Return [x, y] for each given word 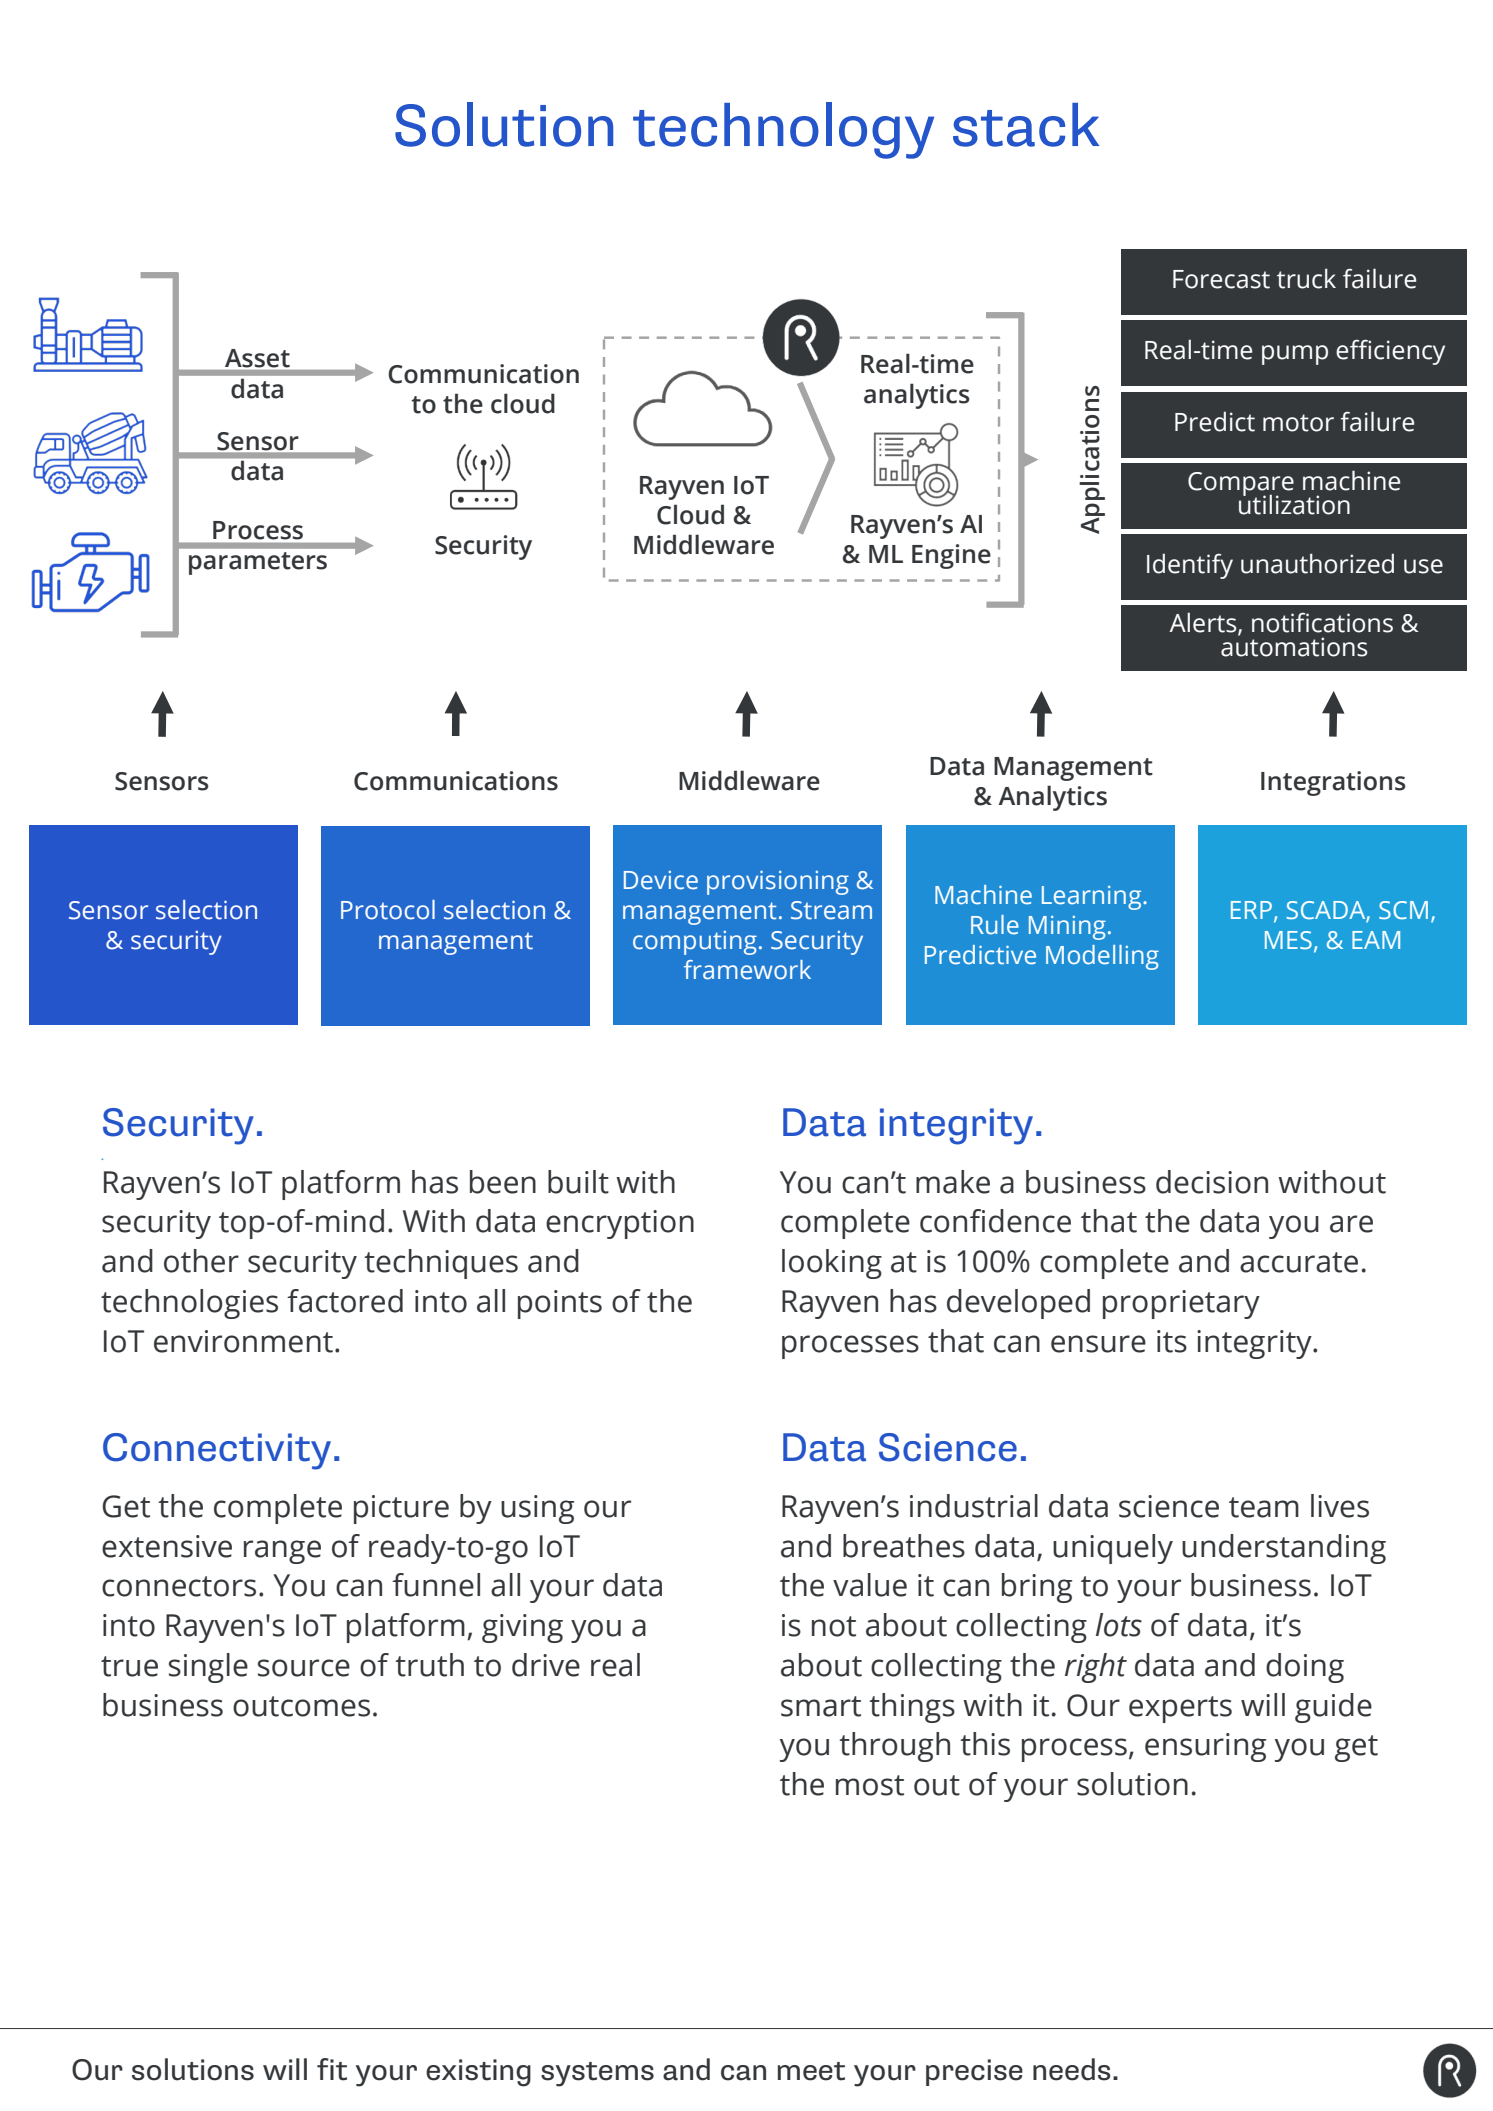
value [870, 1585]
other [201, 1261]
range [282, 1552]
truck [1306, 278]
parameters [258, 563]
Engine [951, 556]
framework [747, 970]
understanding [1284, 1549]
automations [1294, 646]
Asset [257, 358]
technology [783, 130]
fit [332, 2069]
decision [1212, 1182]
